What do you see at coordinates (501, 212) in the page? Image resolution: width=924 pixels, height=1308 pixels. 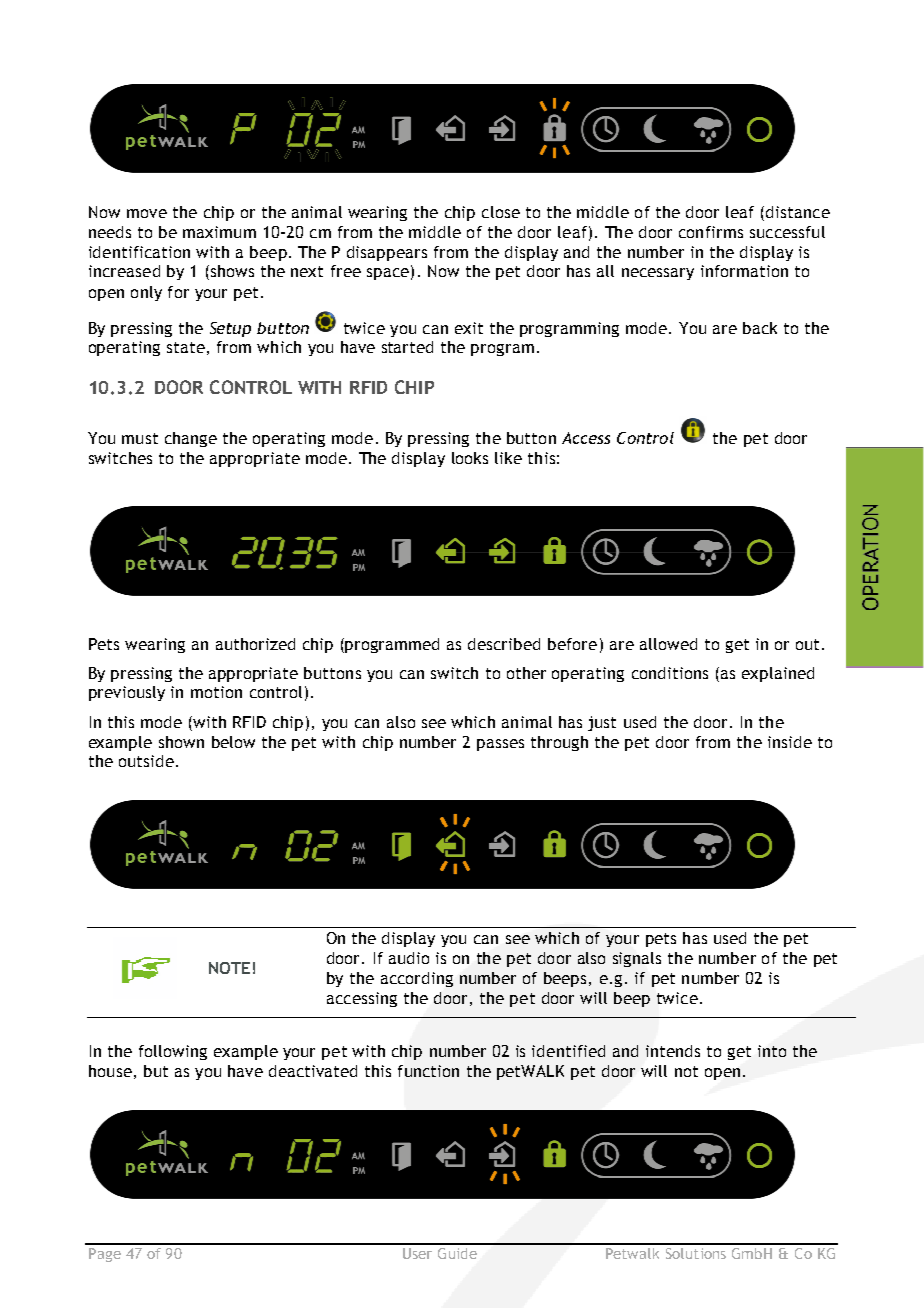 I see `close` at bounding box center [501, 212].
